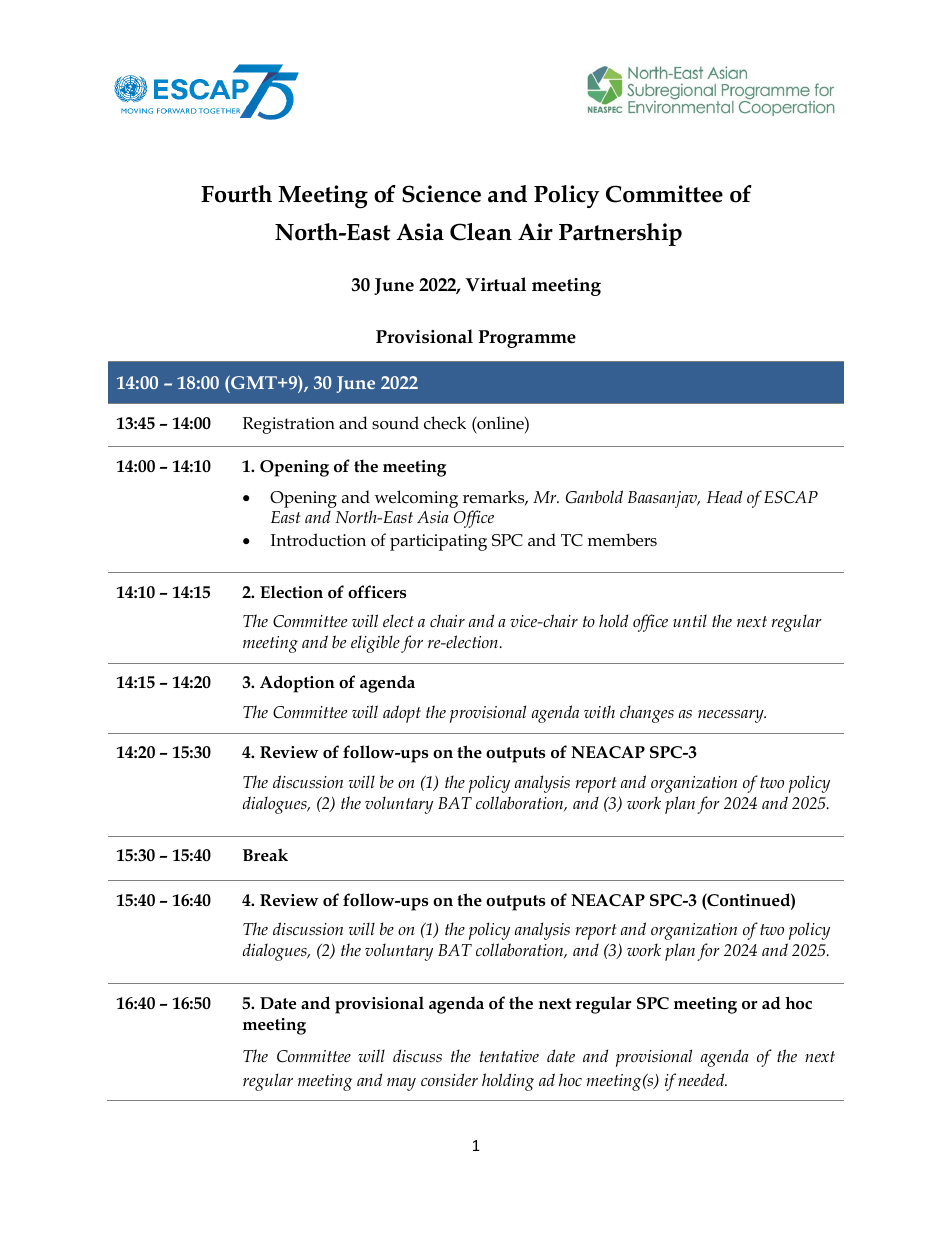  What do you see at coordinates (647, 714) in the document?
I see `changes` at bounding box center [647, 714].
